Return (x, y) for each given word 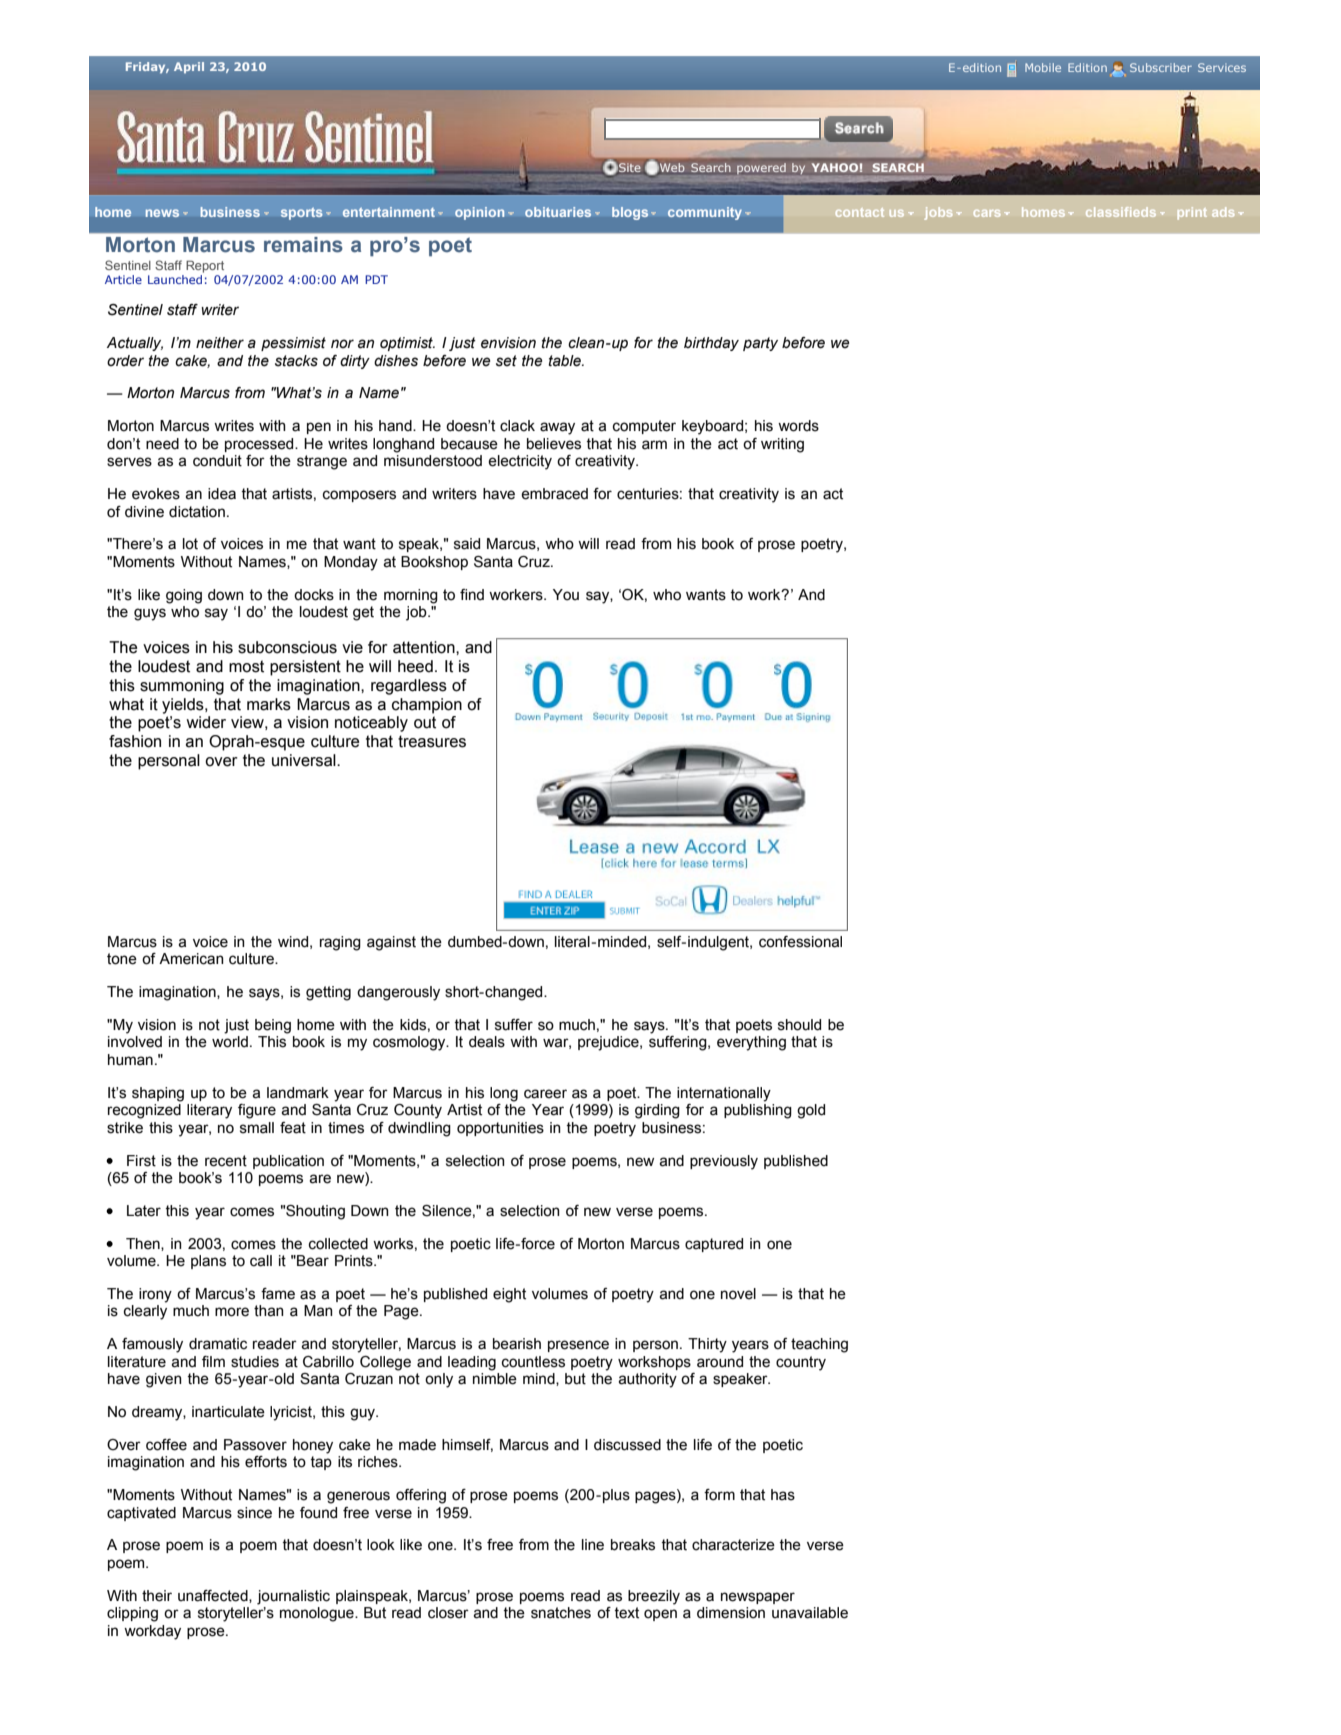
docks (314, 595)
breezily (654, 1597)
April (189, 67)
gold (811, 1111)
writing (782, 445)
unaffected (214, 1596)
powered (761, 168)
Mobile (1043, 67)
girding (657, 1111)
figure (257, 1111)
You (566, 595)
